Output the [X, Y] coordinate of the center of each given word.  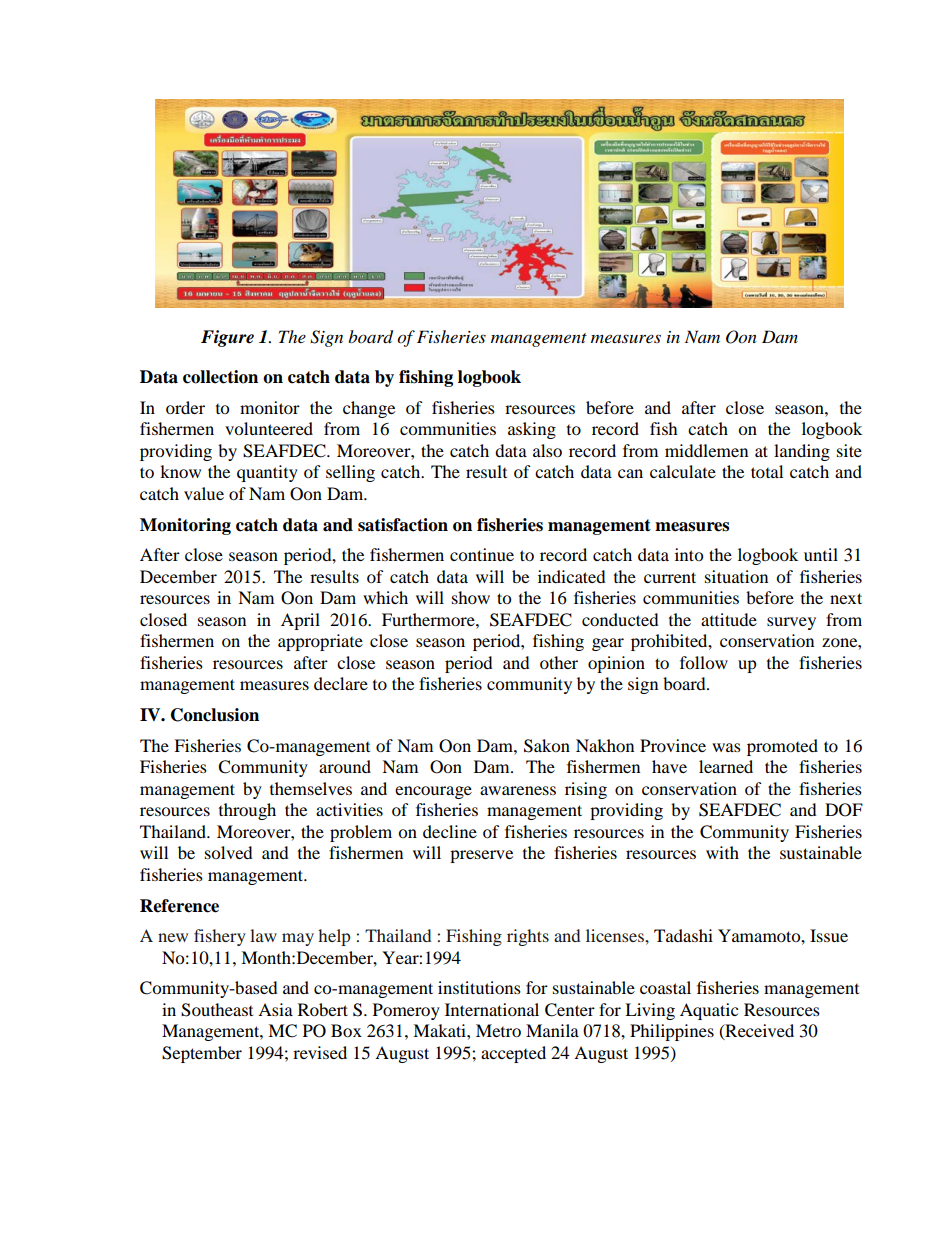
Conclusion [215, 715]
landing [802, 452]
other [559, 662]
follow [704, 662]
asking [532, 430]
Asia [275, 1009]
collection [220, 377]
